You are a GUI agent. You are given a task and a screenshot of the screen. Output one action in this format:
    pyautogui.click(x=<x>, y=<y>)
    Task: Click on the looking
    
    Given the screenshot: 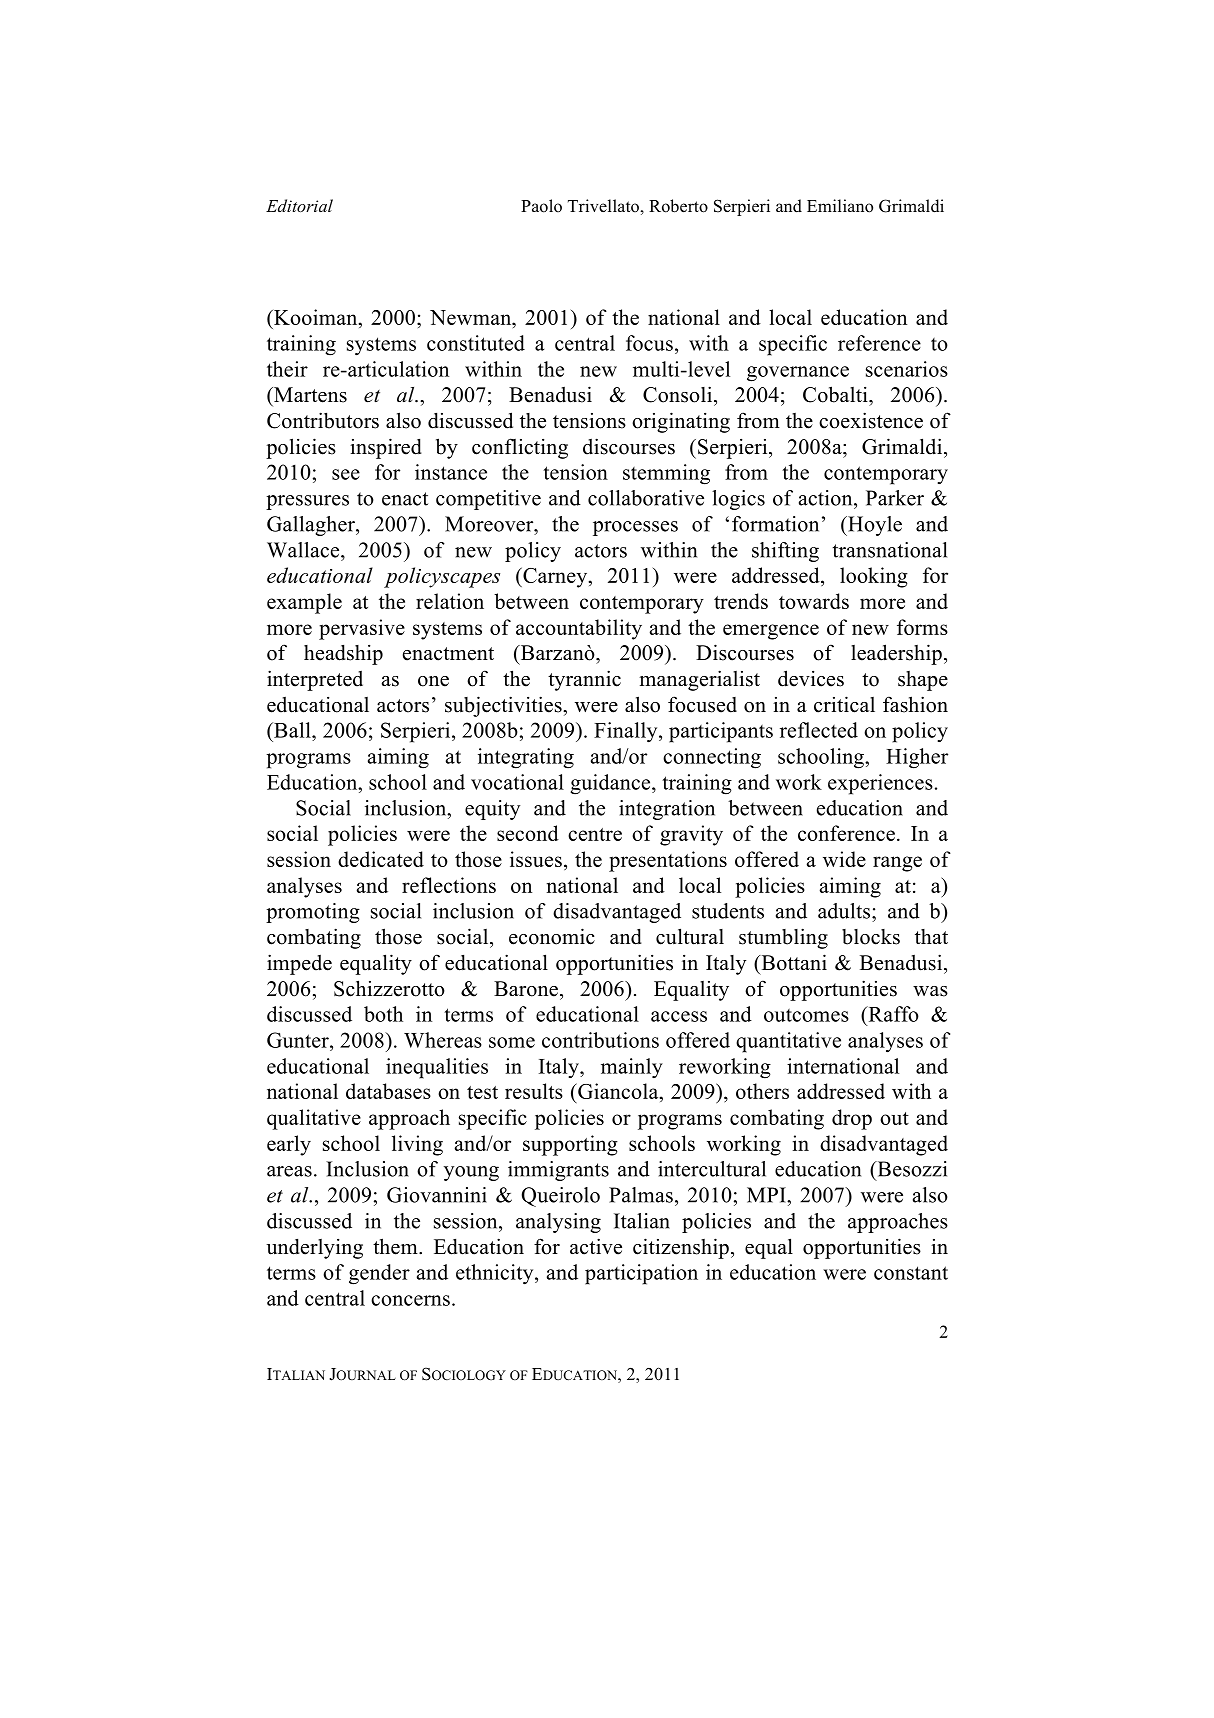 What is the action you would take?
    pyautogui.click(x=874, y=577)
